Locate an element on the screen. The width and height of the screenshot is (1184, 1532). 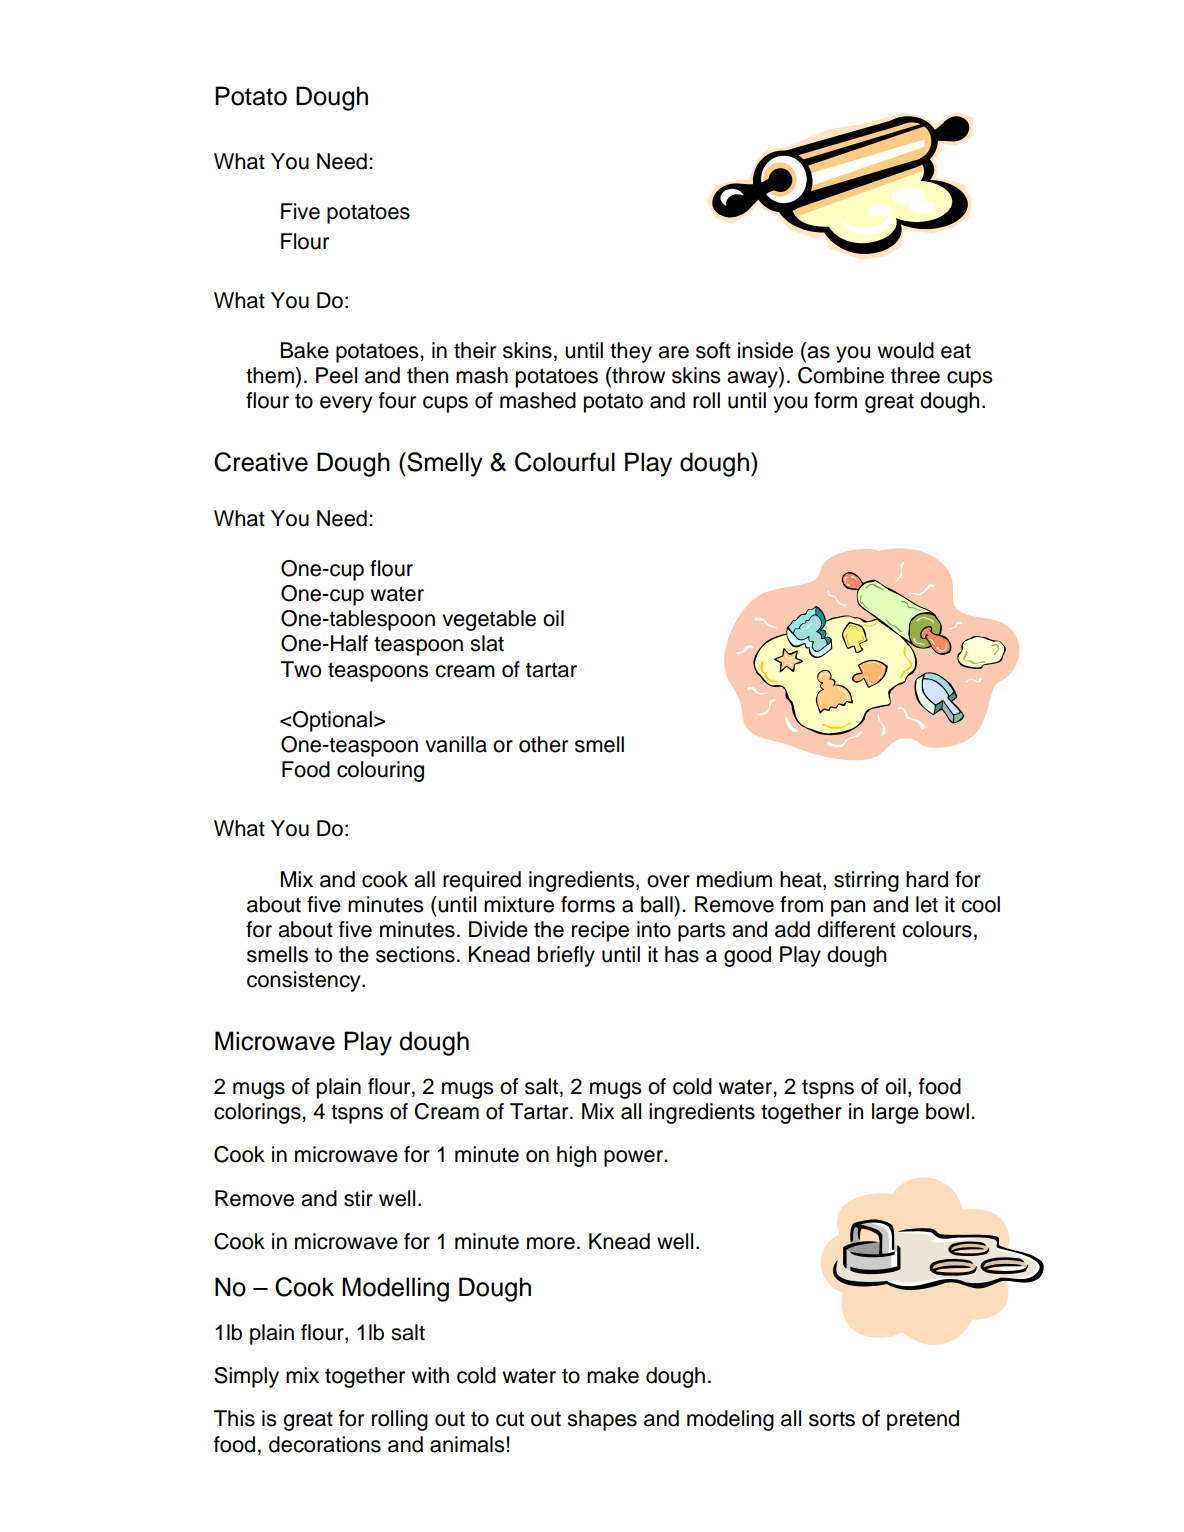
decorations is located at coordinates (325, 1444).
